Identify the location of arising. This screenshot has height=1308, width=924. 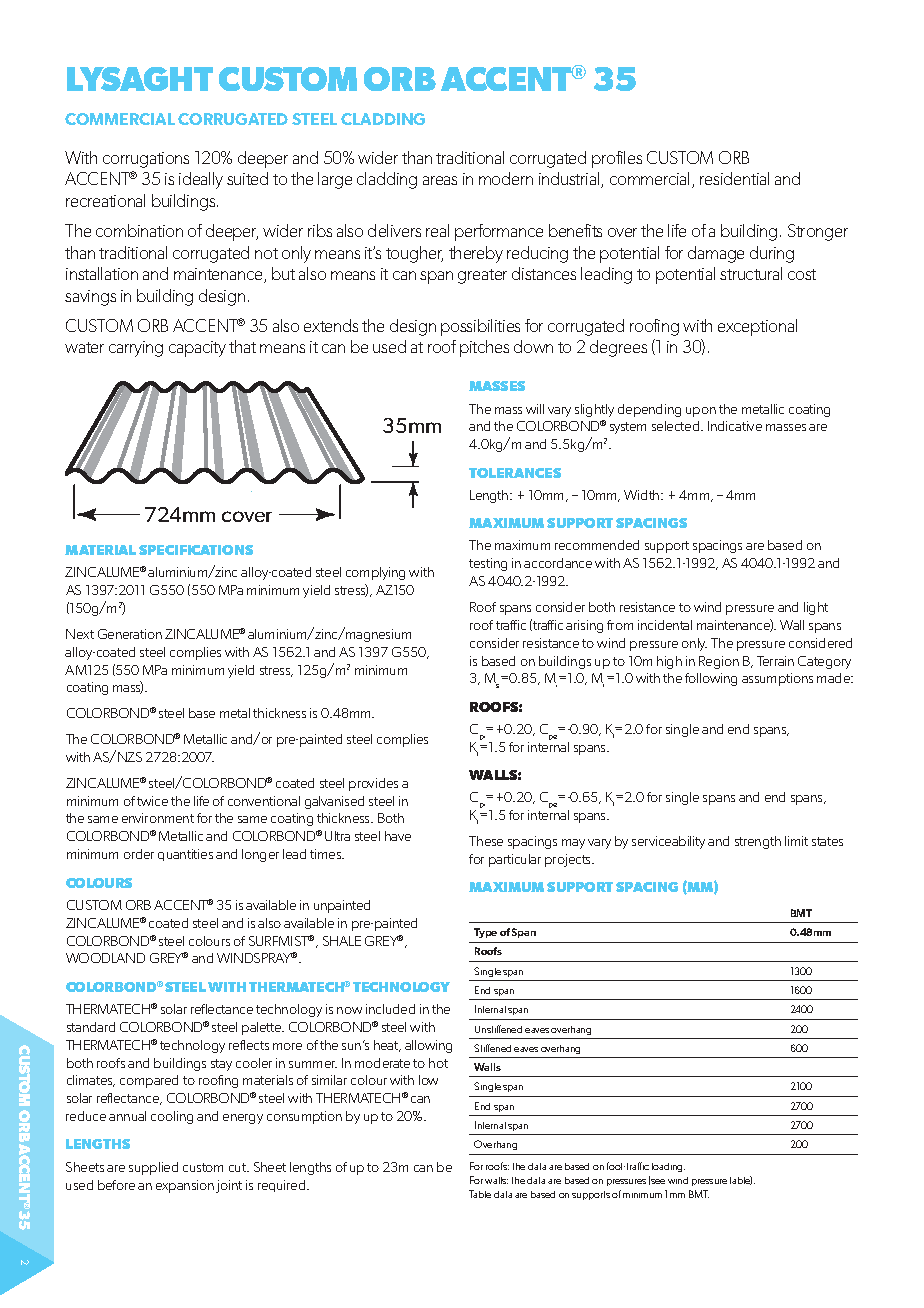
(584, 626).
